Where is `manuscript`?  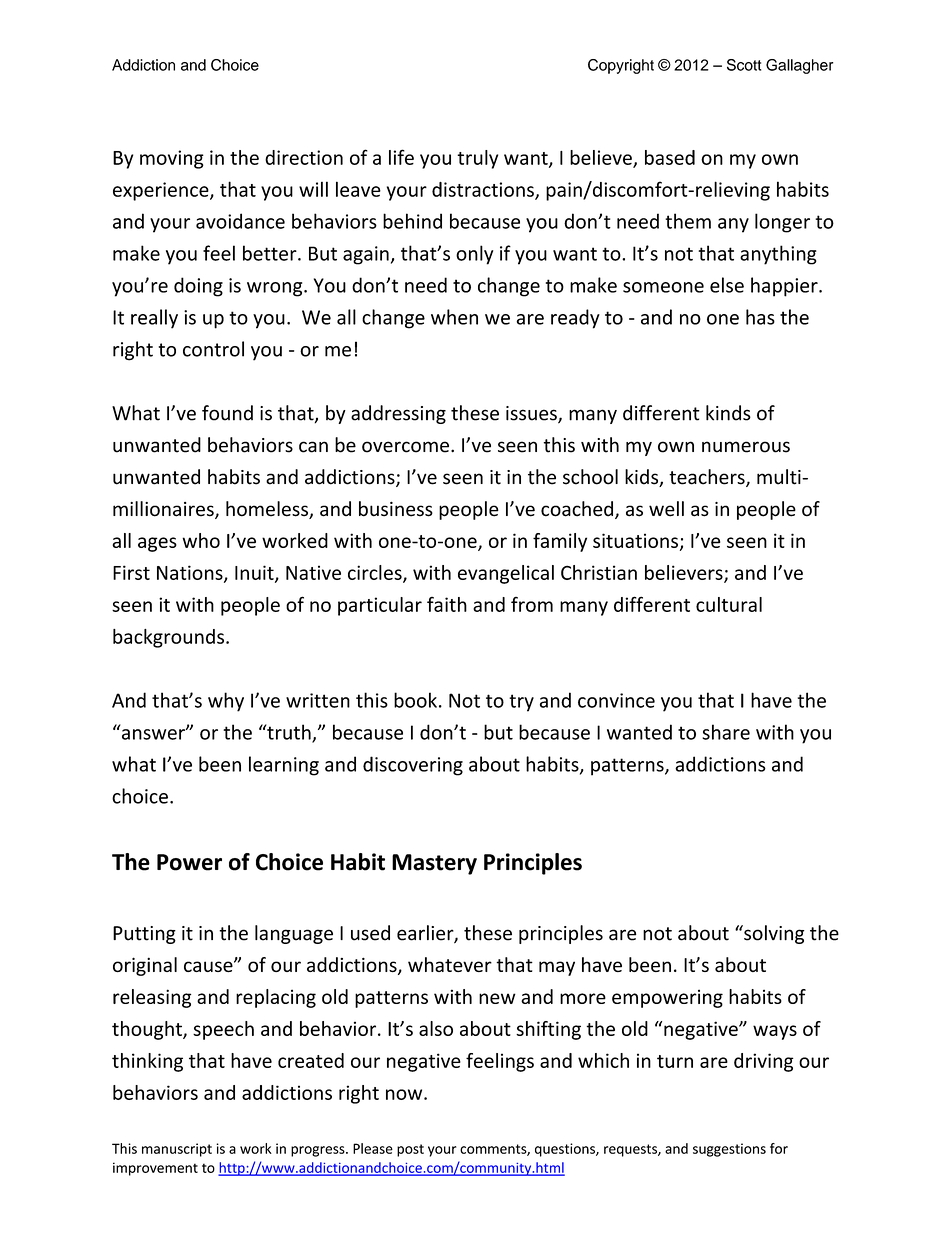
manuscript is located at coordinates (177, 1150).
